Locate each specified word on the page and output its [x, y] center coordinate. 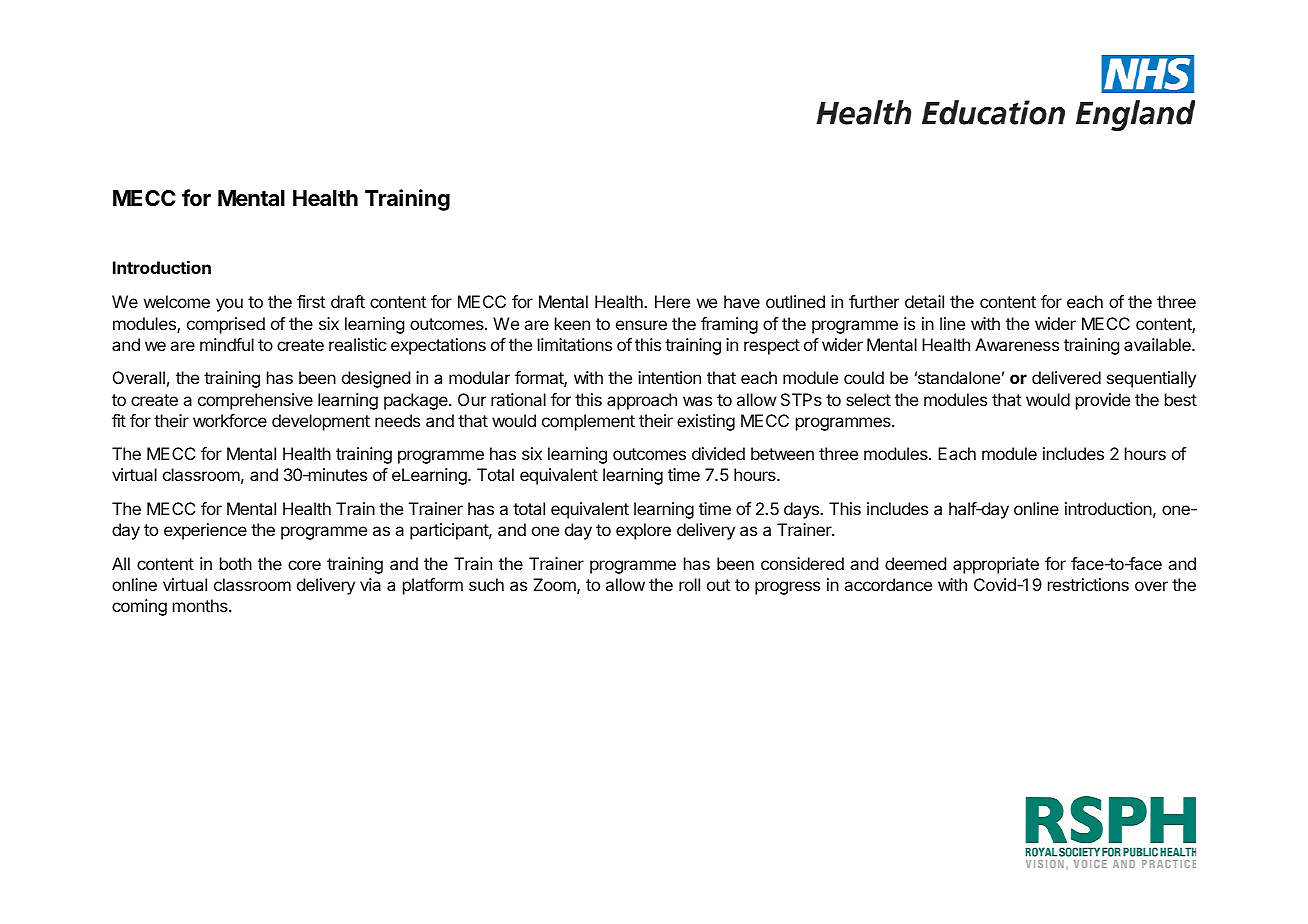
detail [924, 301]
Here [672, 301]
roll [689, 584]
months [201, 605]
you [229, 305]
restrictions [1088, 584]
